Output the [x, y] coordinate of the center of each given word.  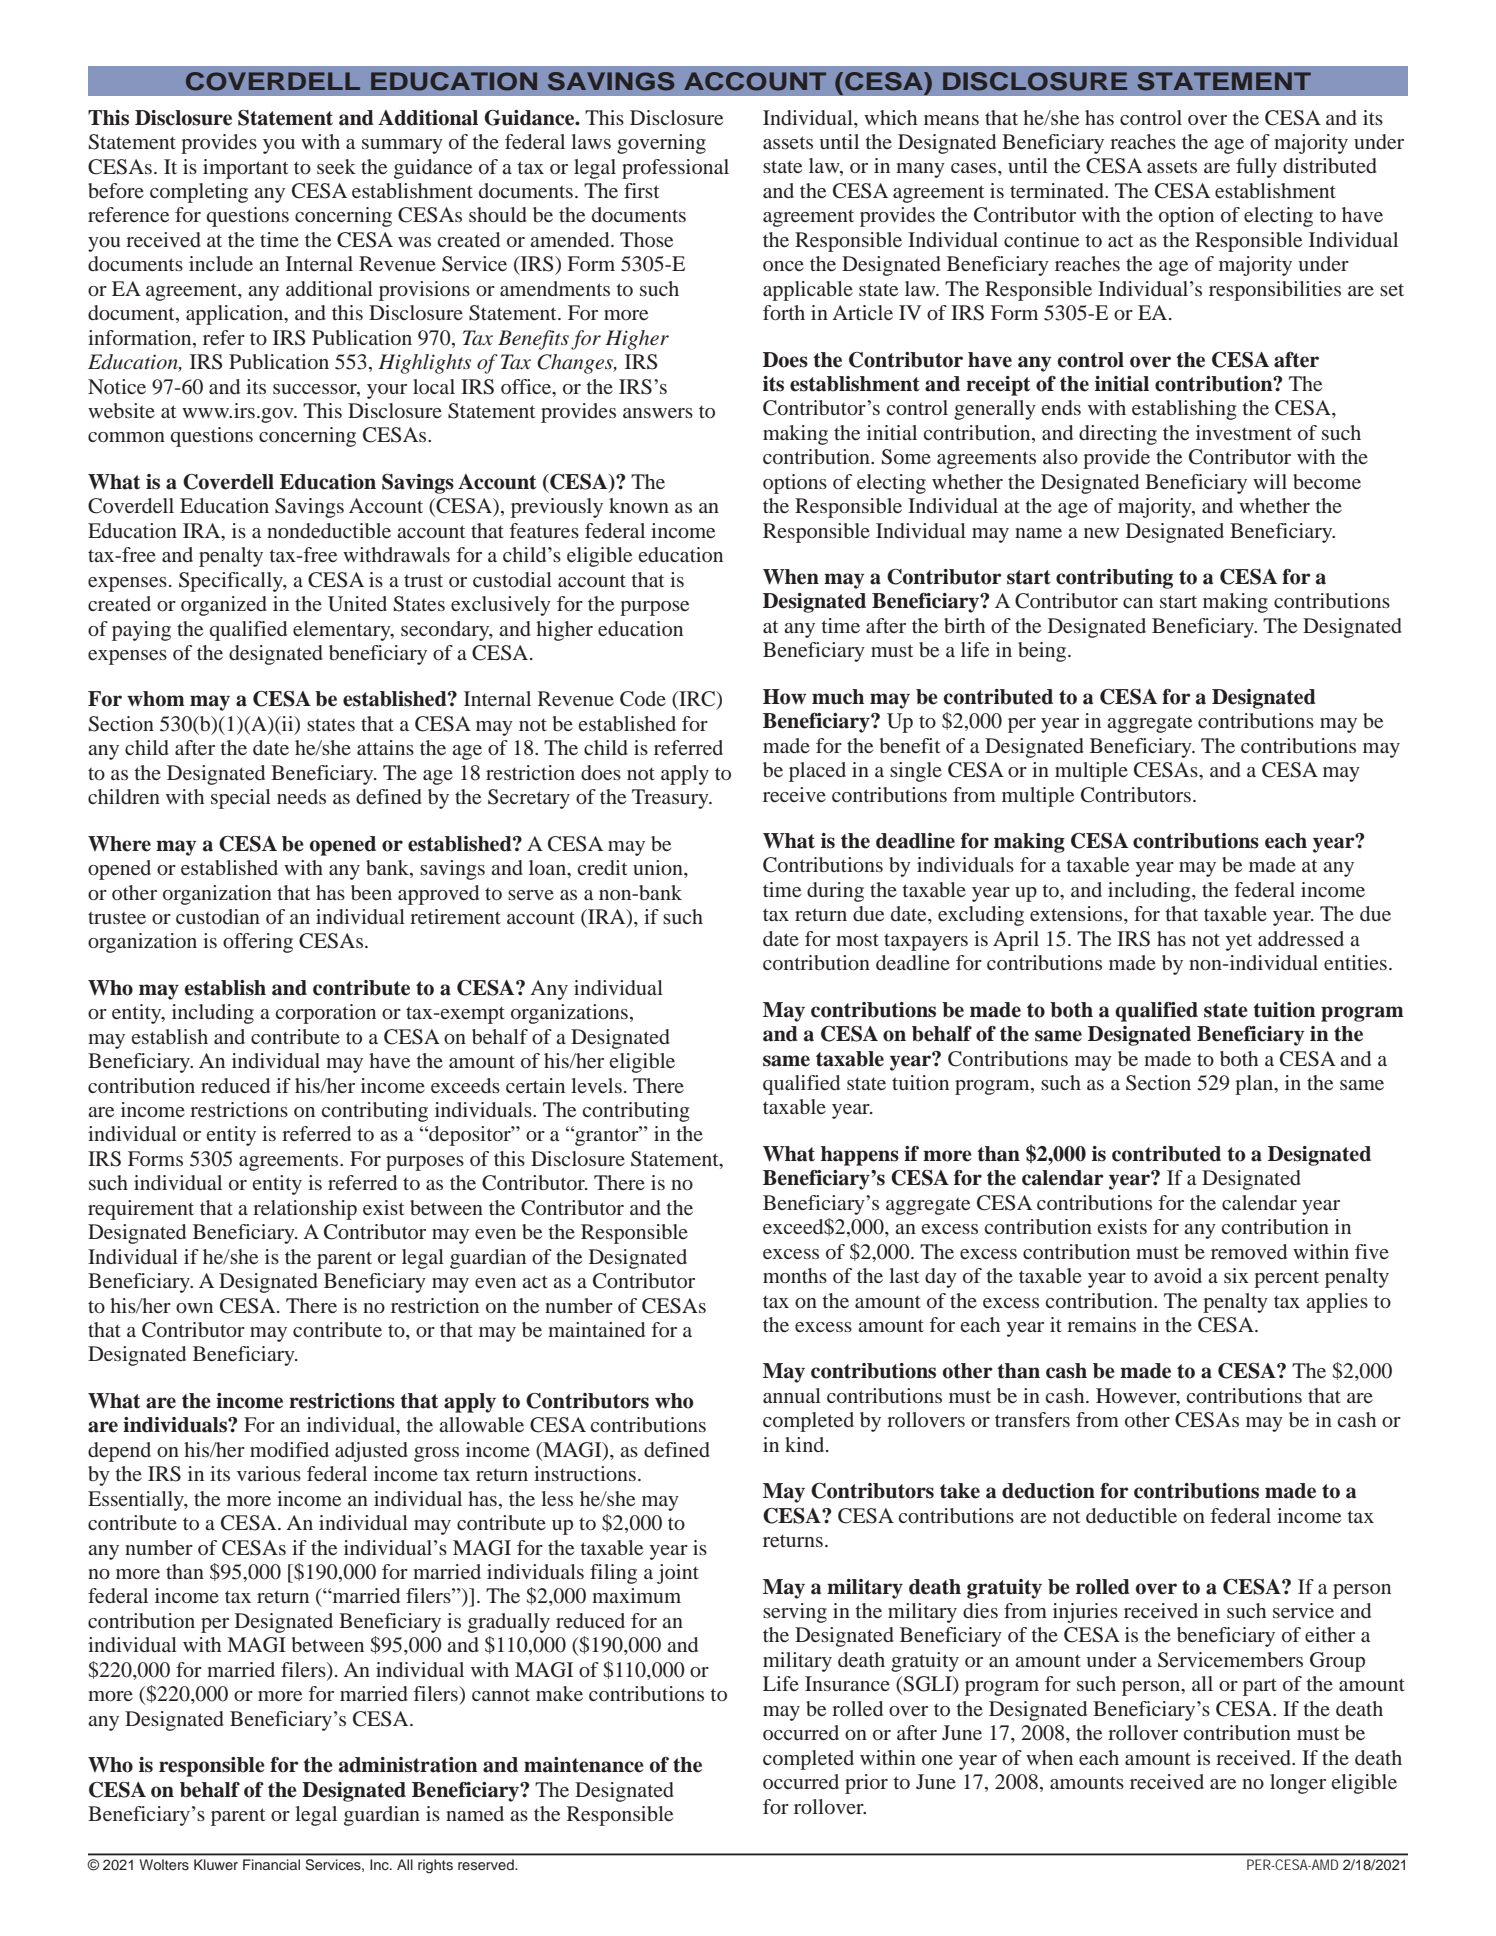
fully [1256, 168]
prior [866, 1784]
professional [675, 169]
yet [1239, 942]
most [857, 939]
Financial [271, 1864]
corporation [326, 1014]
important [245, 169]
